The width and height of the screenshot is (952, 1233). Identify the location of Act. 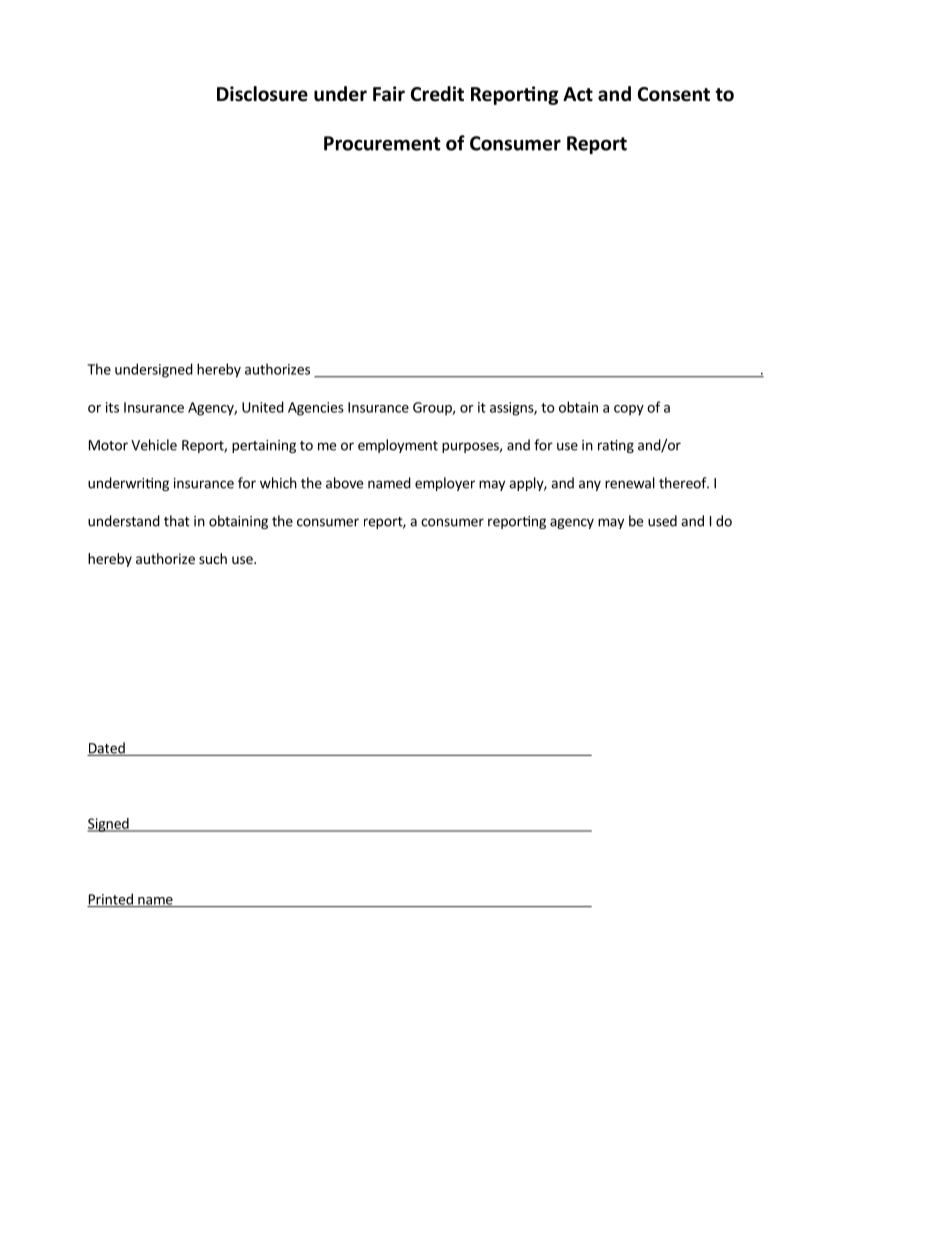
(578, 94).
